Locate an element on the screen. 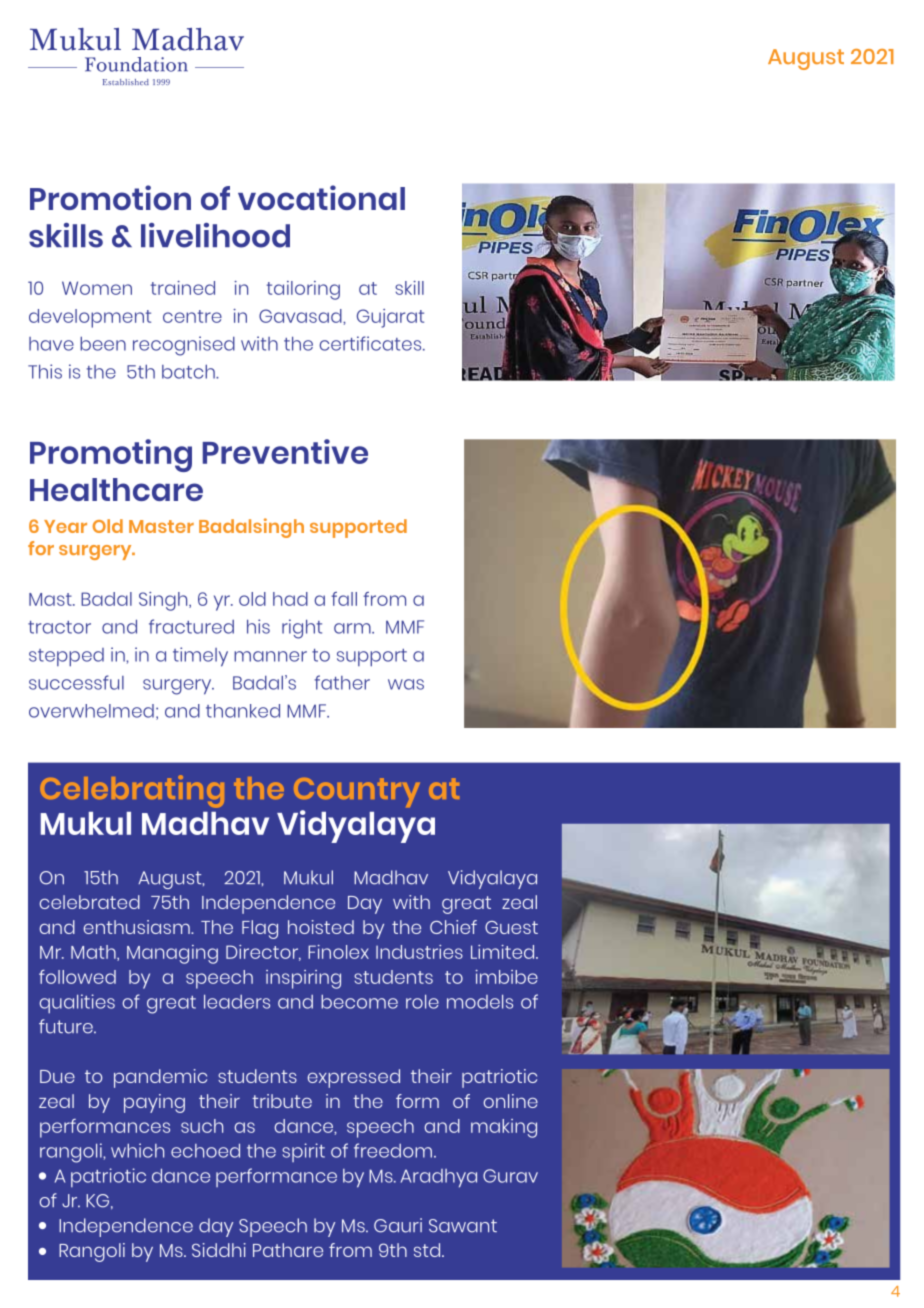 Image resolution: width=924 pixels, height=1308 pixels. Year is located at coordinates (65, 526).
